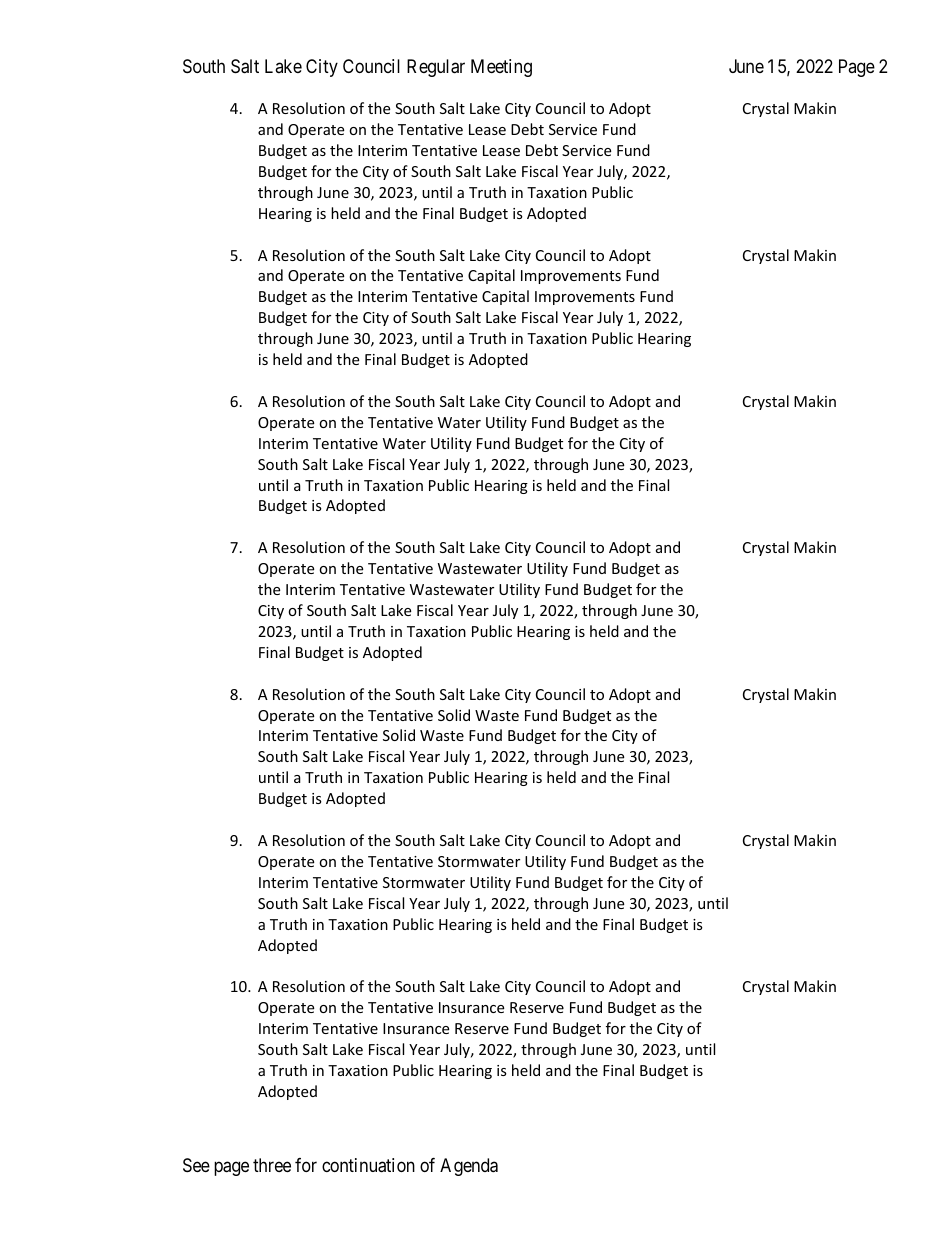 The height and width of the screenshot is (1233, 952). I want to click on Meeting, so click(501, 68).
